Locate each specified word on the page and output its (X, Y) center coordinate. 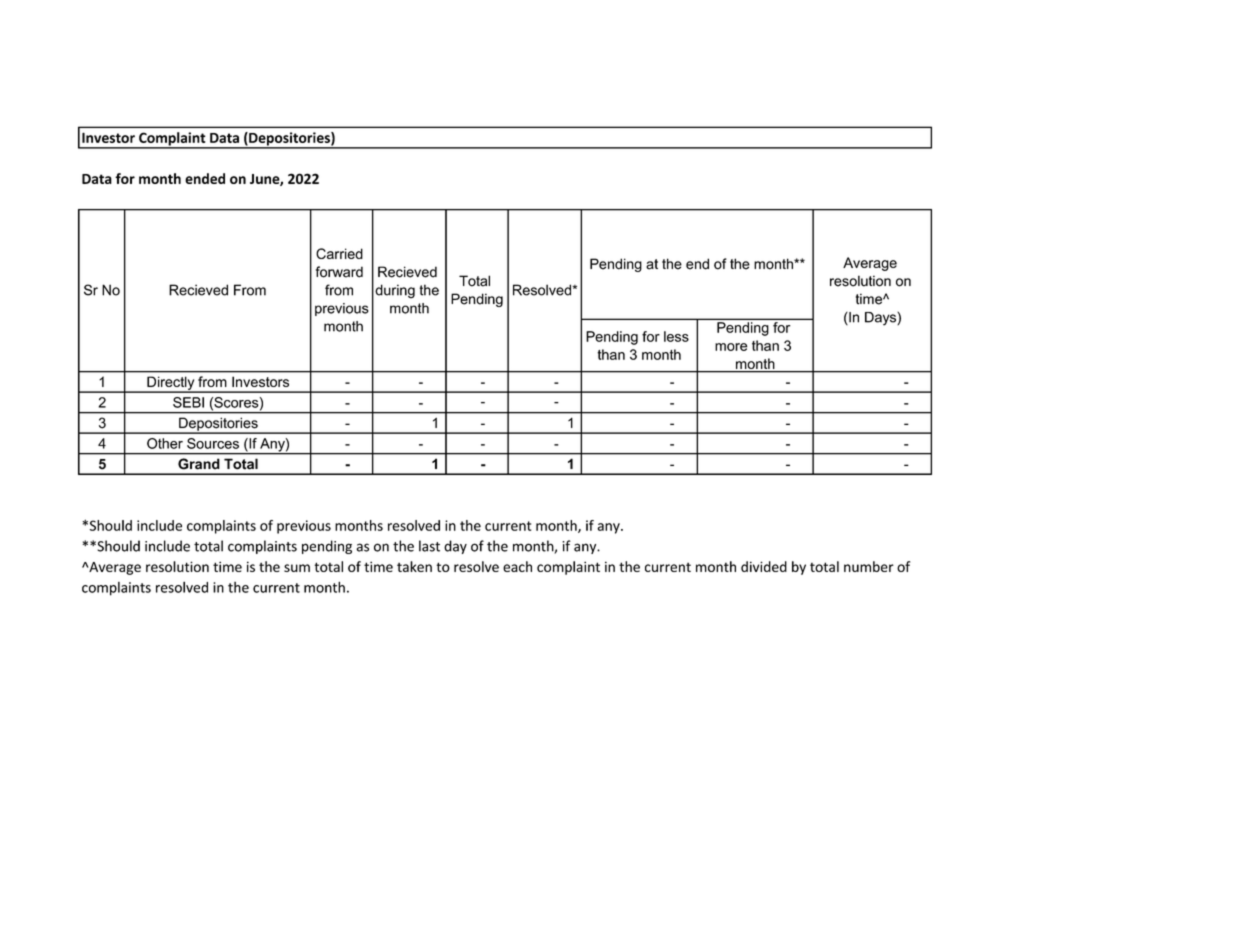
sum (297, 568)
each (517, 566)
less (676, 336)
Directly (171, 384)
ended (205, 178)
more (731, 347)
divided (764, 566)
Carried (339, 253)
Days (881, 319)
